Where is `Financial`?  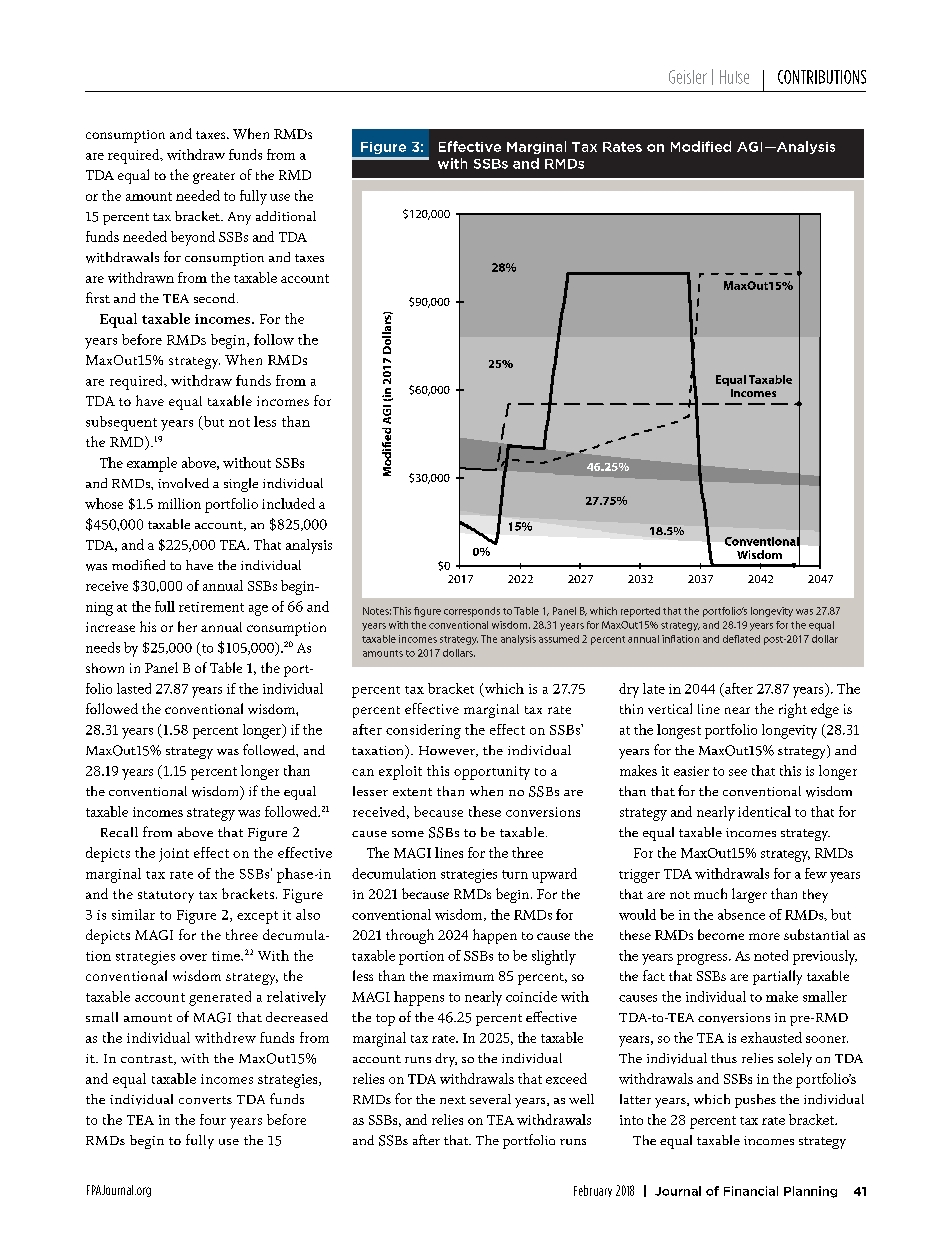 Financial is located at coordinates (751, 1191).
